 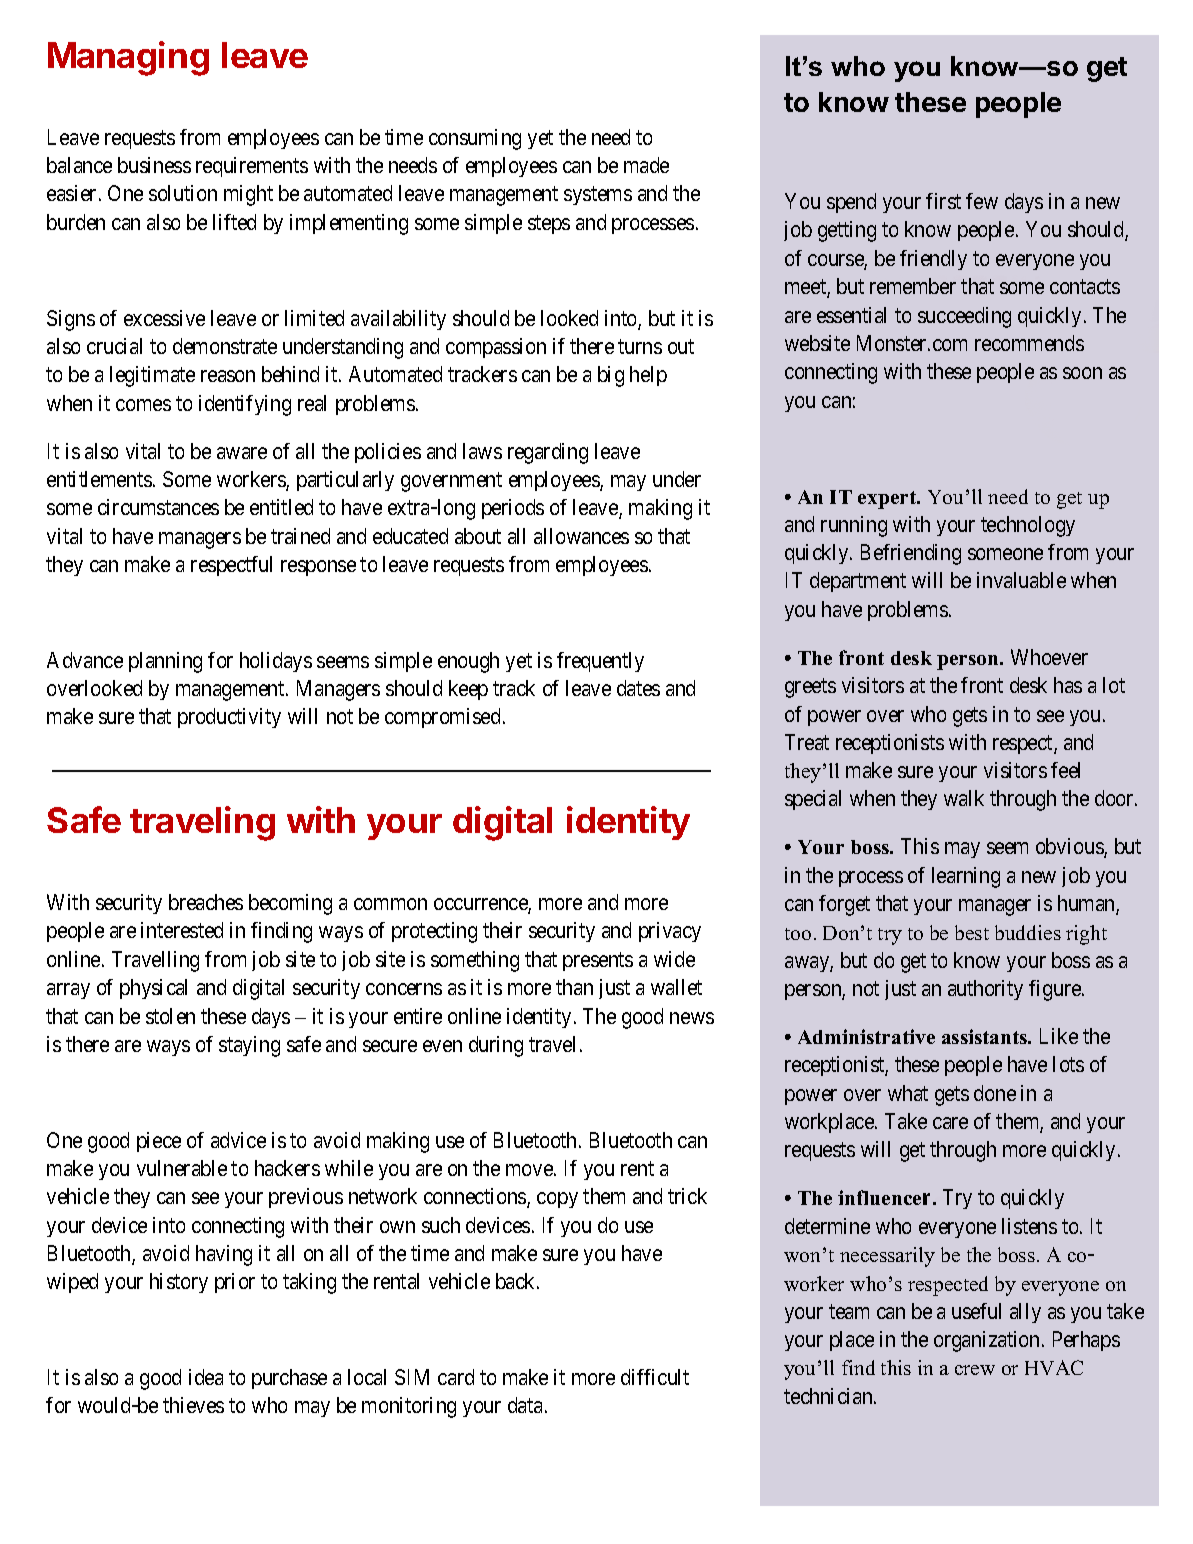 I want to click on idea, so click(x=206, y=1377).
